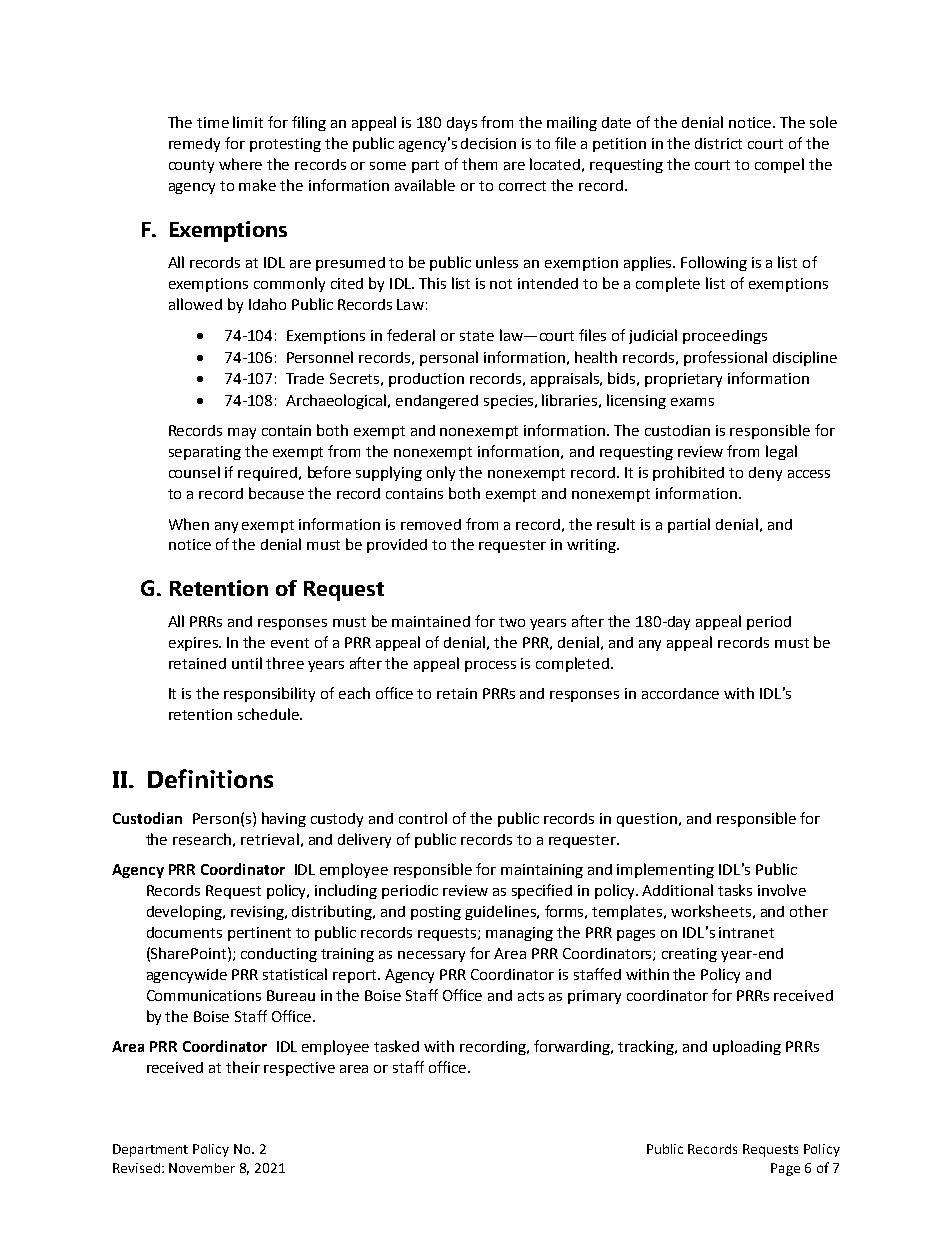 The height and width of the page is (1233, 952). Describe the element at coordinates (479, 164) in the page. I see `them` at that location.
